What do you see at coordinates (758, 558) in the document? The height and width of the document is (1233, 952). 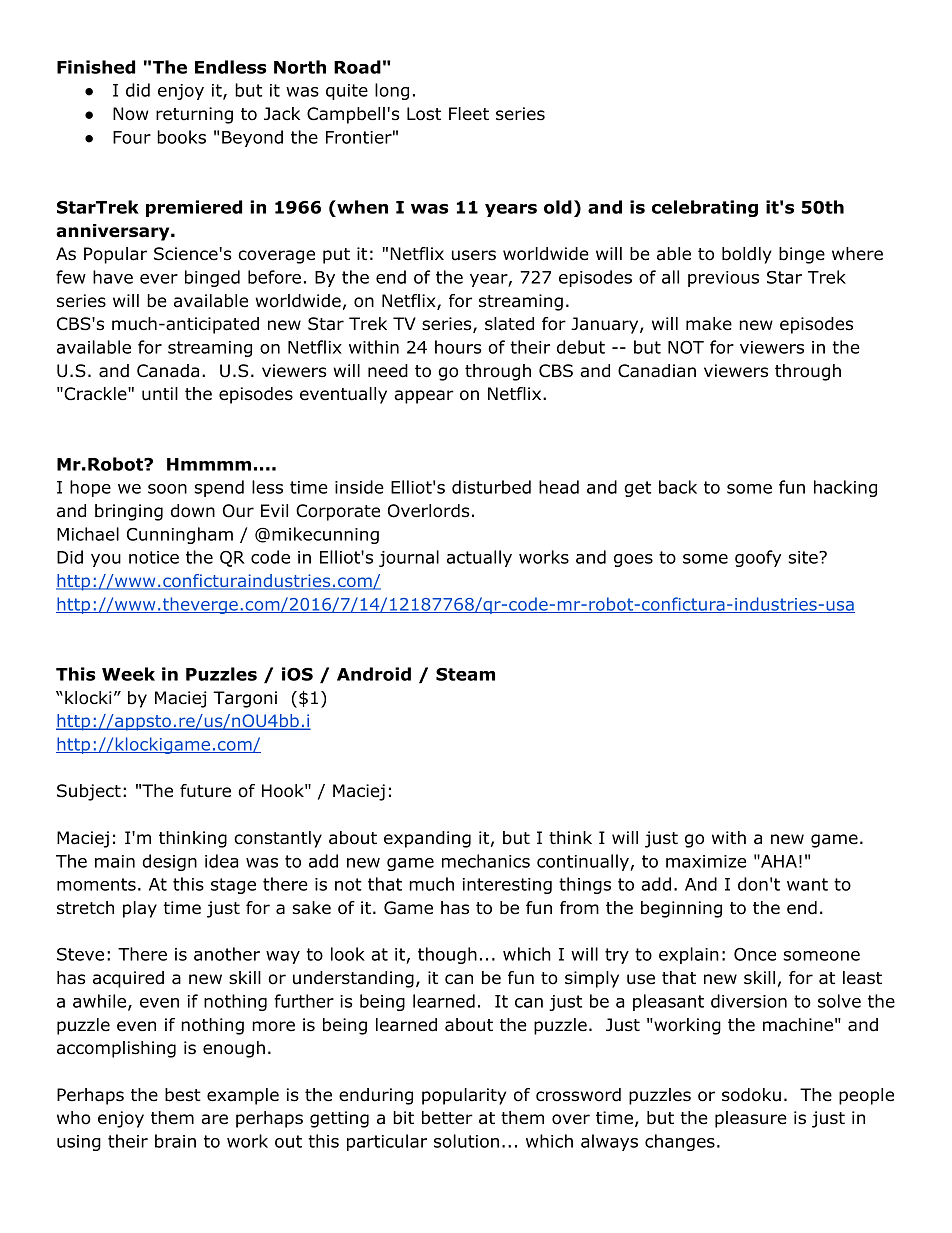 I see `goofy` at bounding box center [758, 558].
